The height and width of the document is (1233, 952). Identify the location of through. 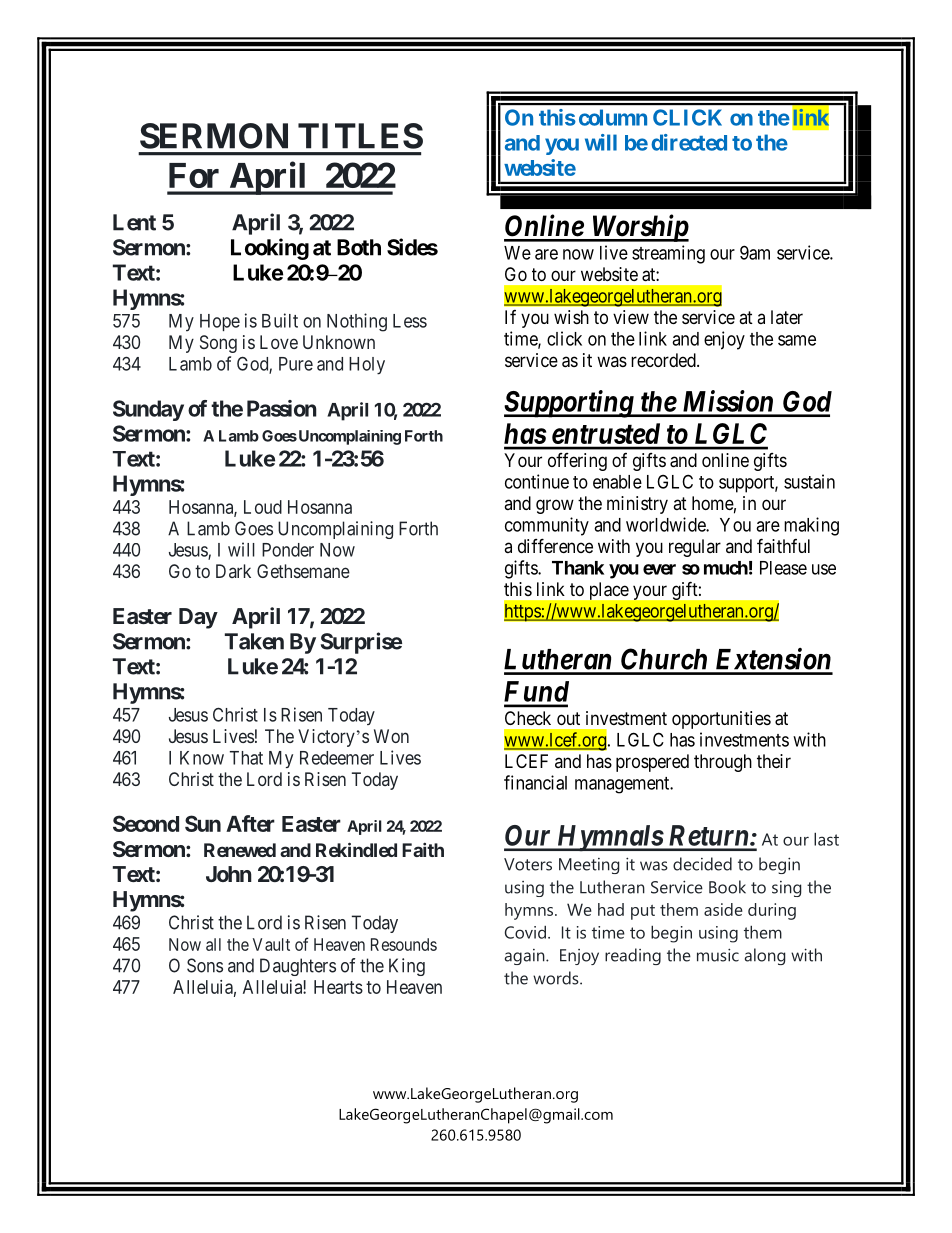
(723, 763).
